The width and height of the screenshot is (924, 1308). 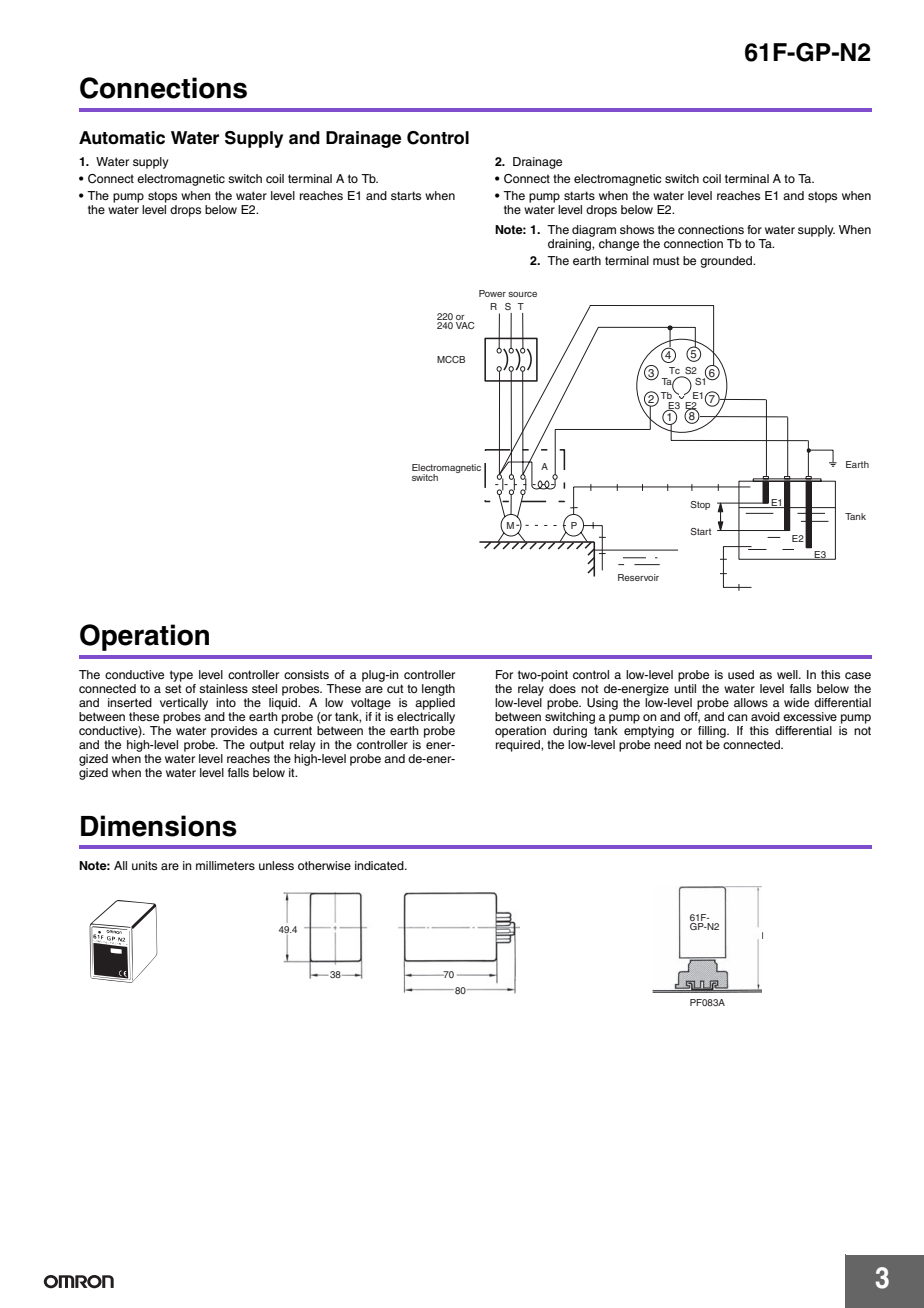 I want to click on used, so click(x=741, y=674).
